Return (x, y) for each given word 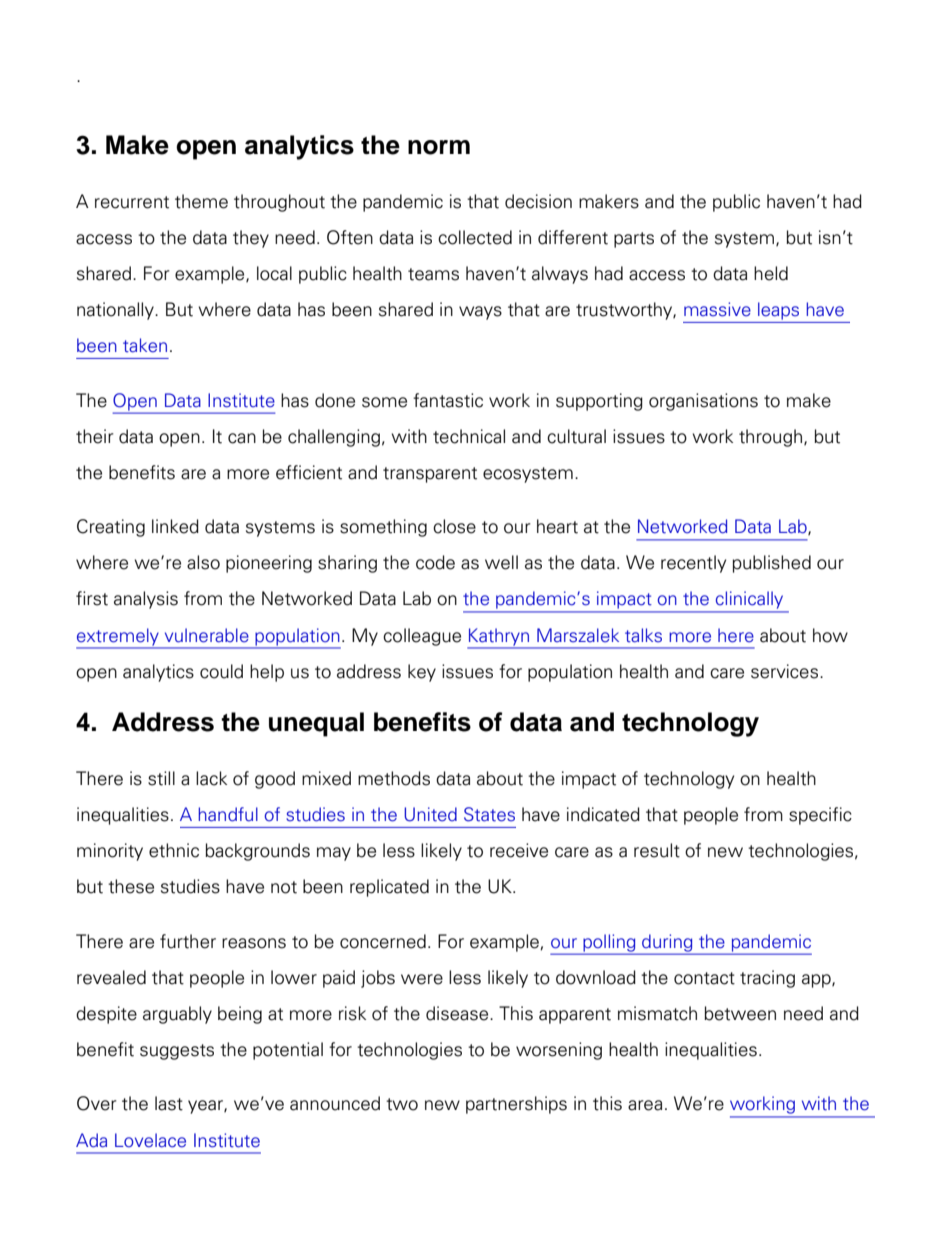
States (489, 814)
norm (439, 147)
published (772, 564)
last (169, 1103)
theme (201, 201)
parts (634, 240)
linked (175, 526)
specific (820, 816)
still (161, 778)
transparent (430, 475)
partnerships (516, 1105)
